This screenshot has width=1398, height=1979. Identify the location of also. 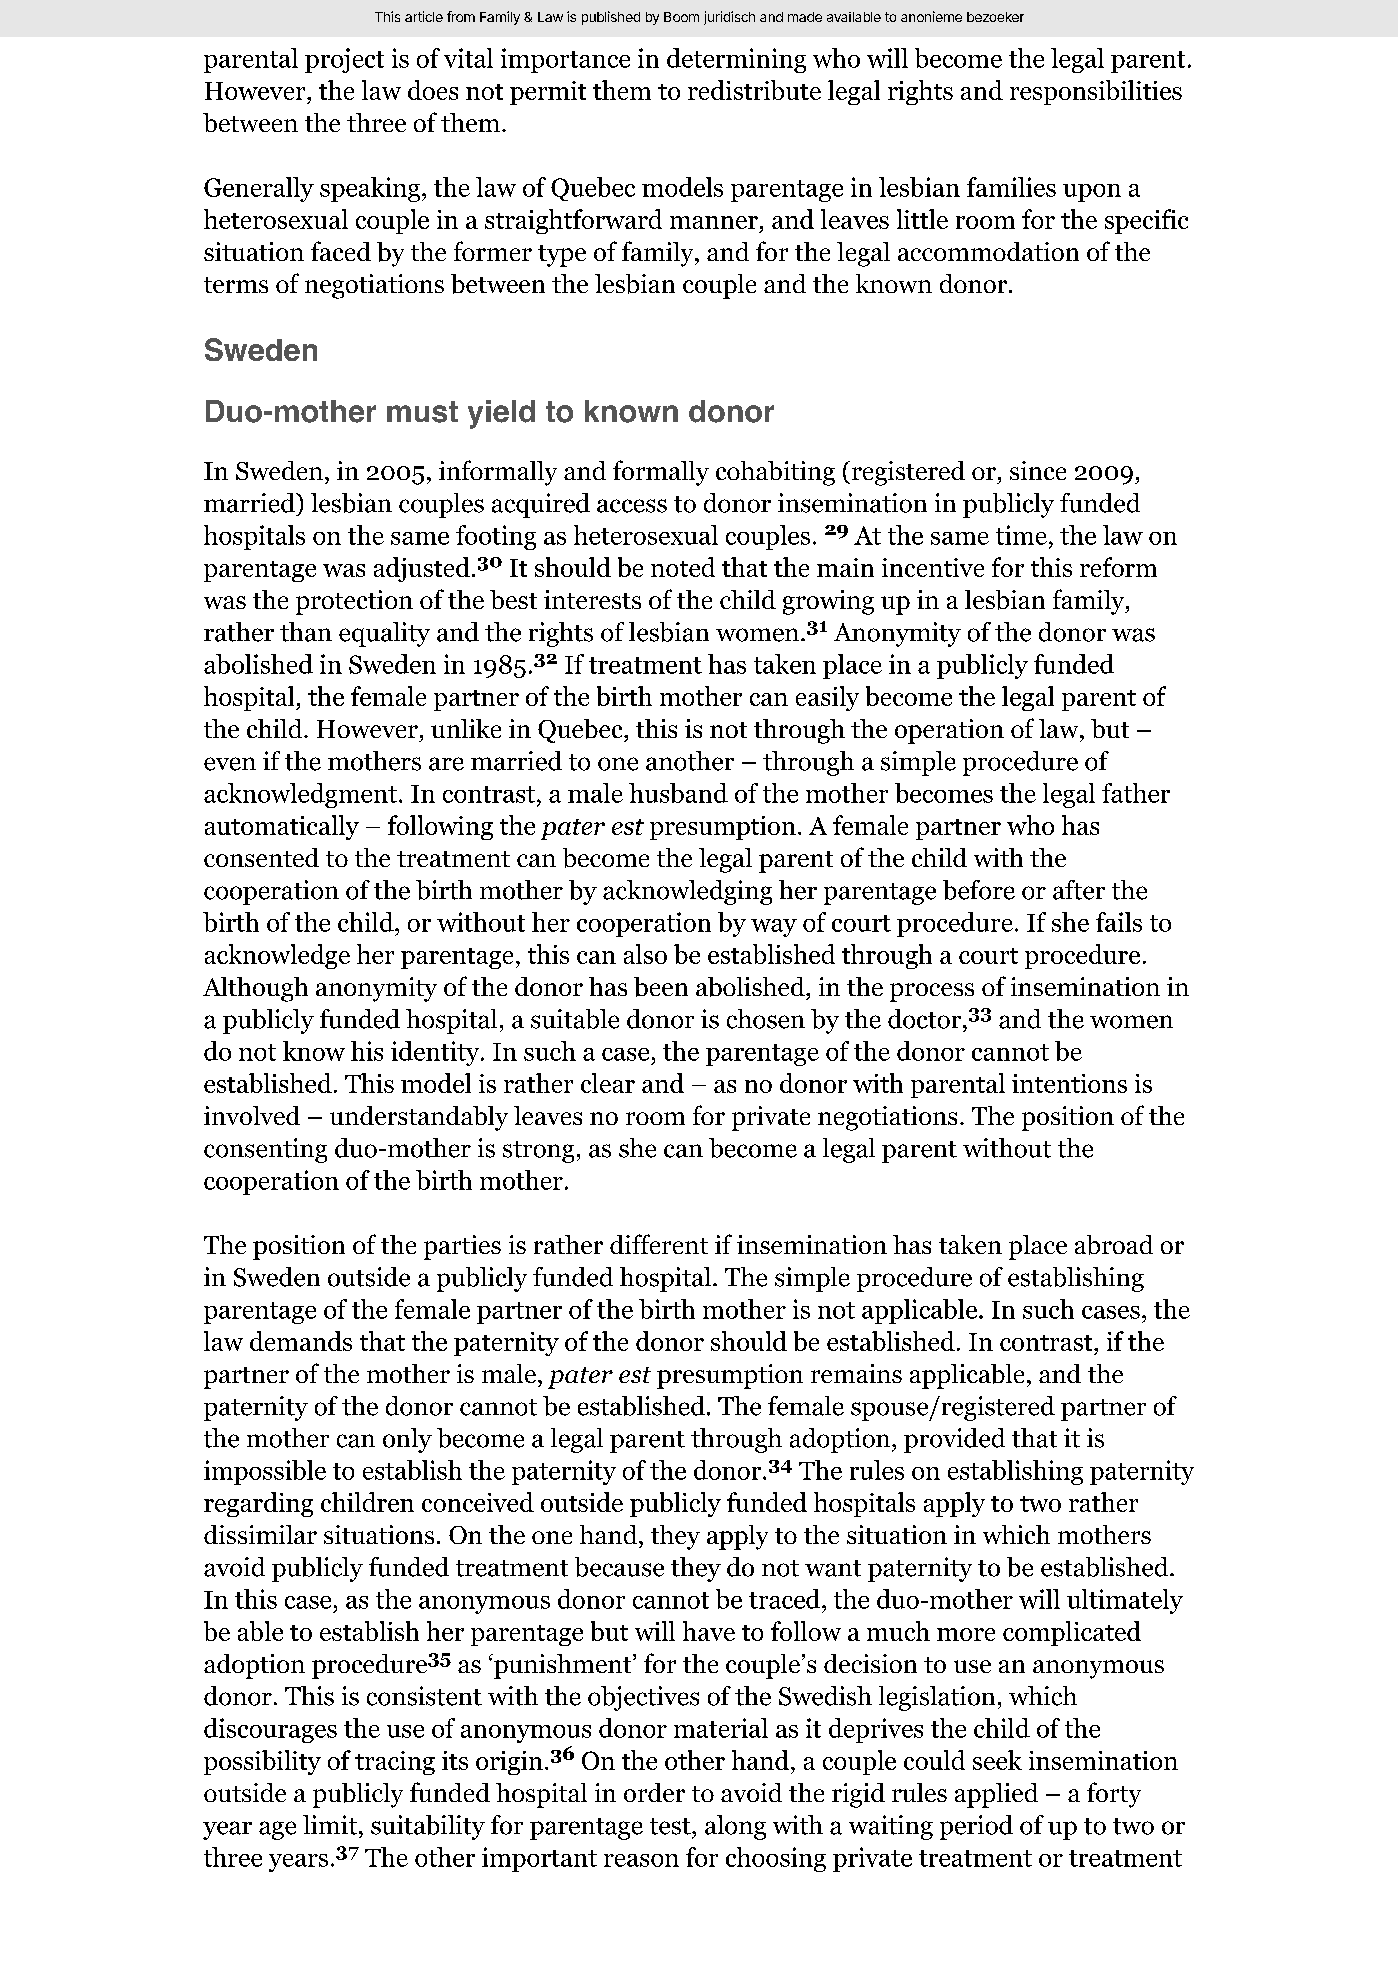
(645, 954).
